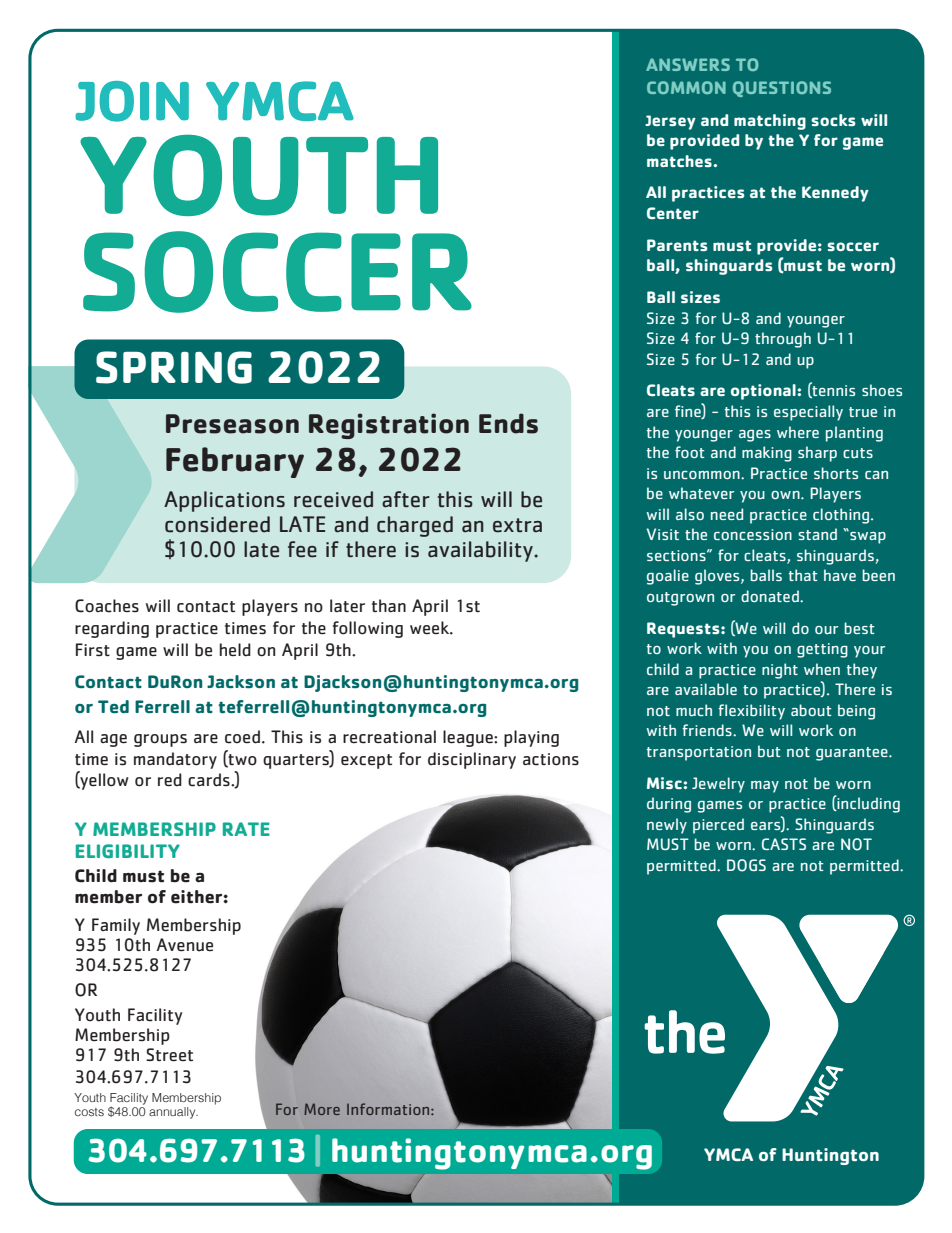 This screenshot has width=952, height=1233. What do you see at coordinates (481, 551) in the screenshot?
I see `availability` at bounding box center [481, 551].
